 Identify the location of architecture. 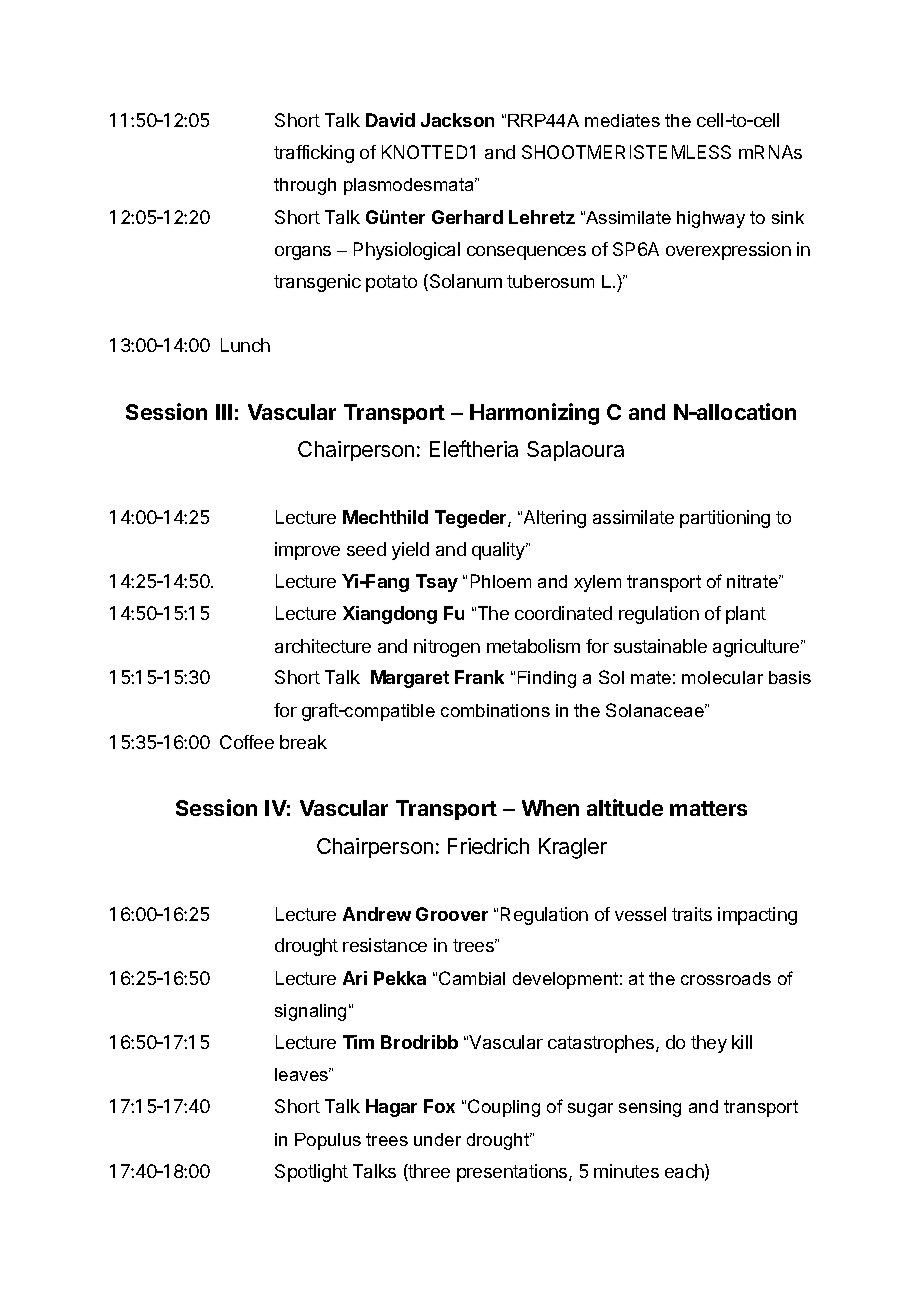
(323, 646).
